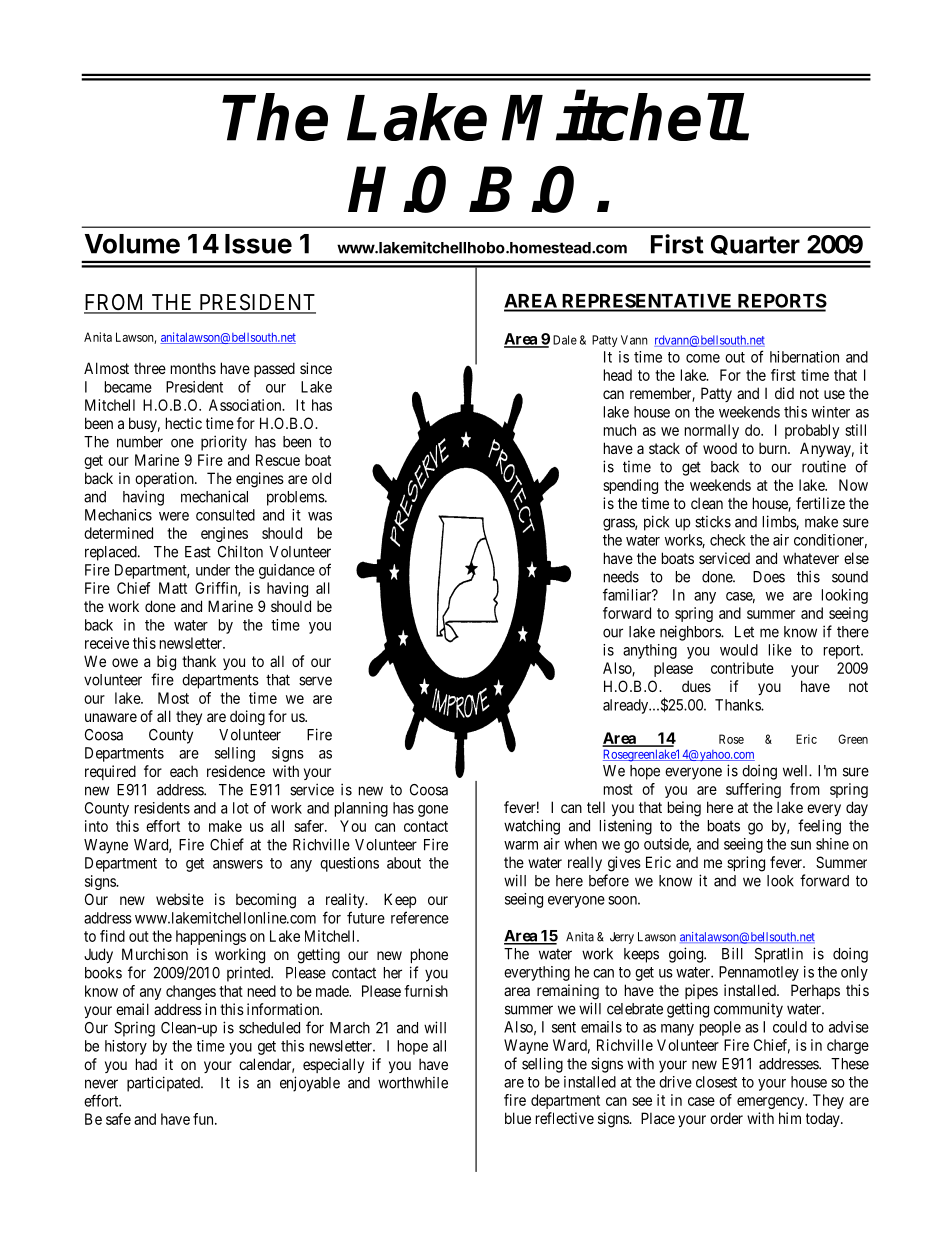  What do you see at coordinates (771, 1103) in the page?
I see `emergency` at bounding box center [771, 1103].
